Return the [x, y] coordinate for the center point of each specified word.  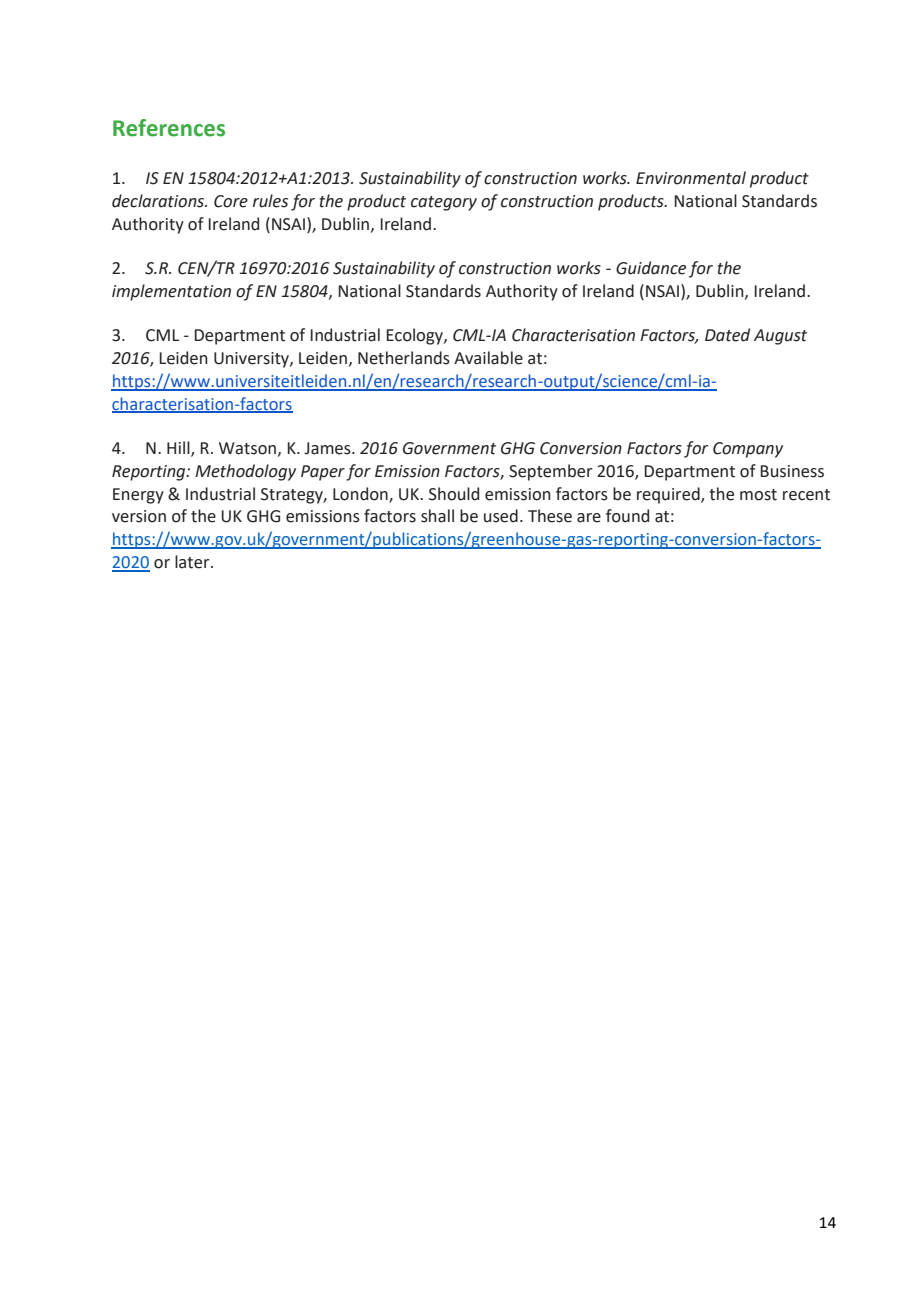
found [627, 516]
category [444, 203]
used [501, 516]
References [169, 128]
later [193, 562]
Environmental [691, 178]
